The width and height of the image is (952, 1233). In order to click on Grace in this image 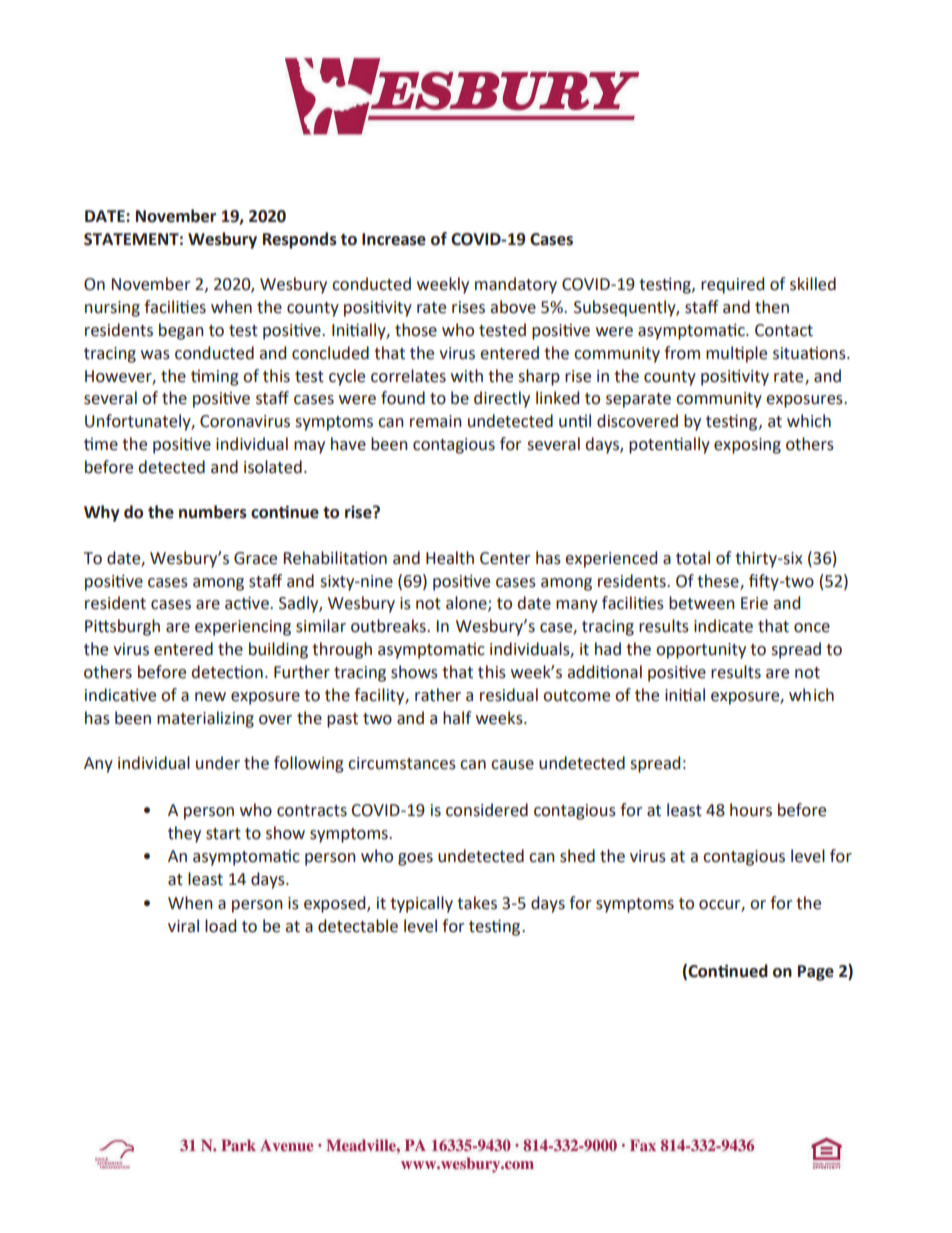, I will do `click(255, 558)`.
